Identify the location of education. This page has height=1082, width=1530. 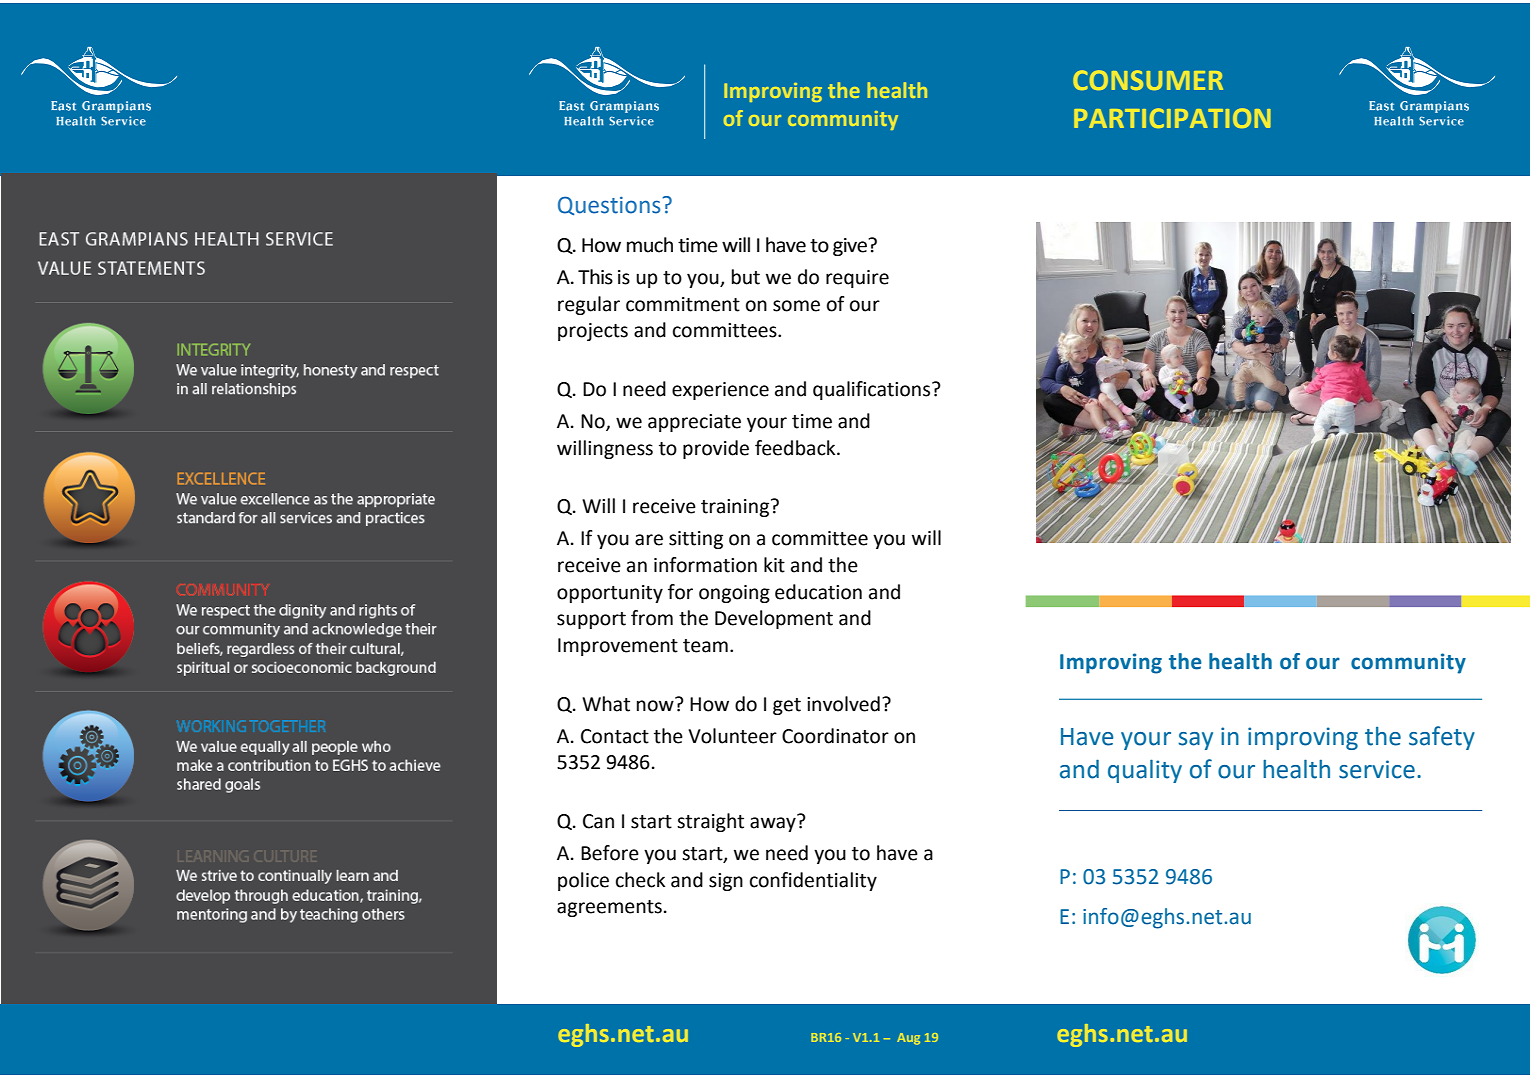
(818, 592).
